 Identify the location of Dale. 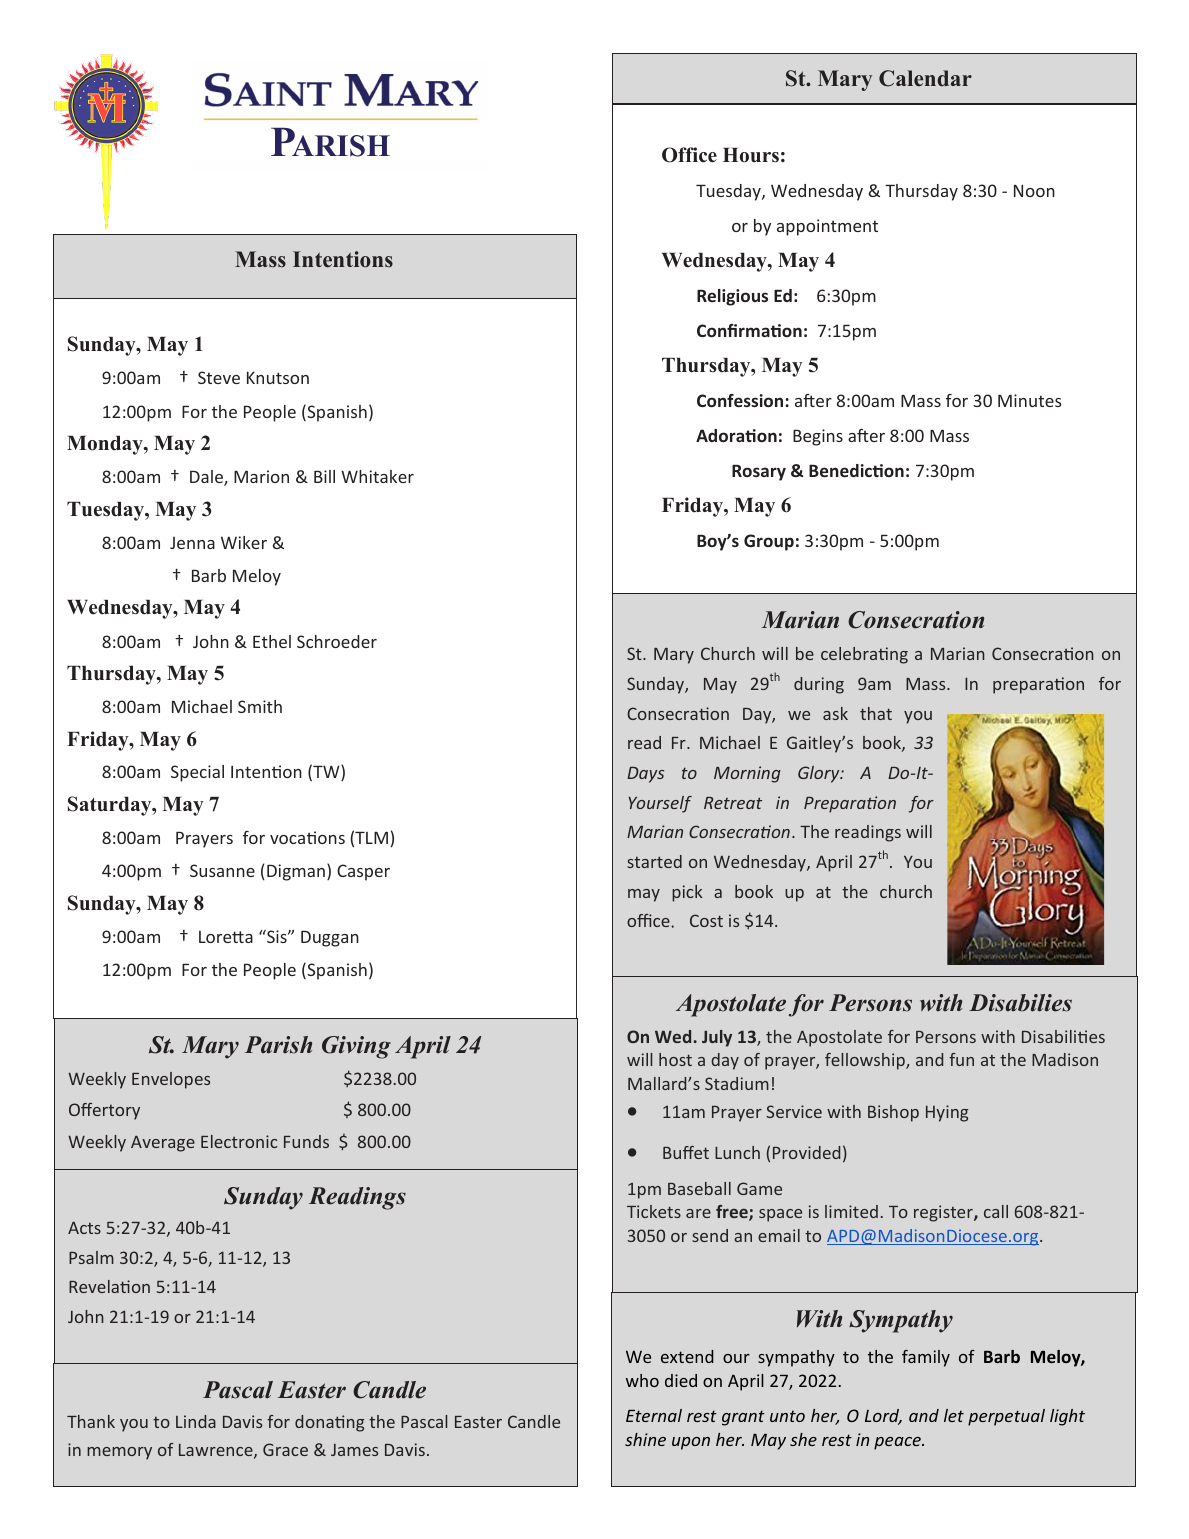
(207, 478).
